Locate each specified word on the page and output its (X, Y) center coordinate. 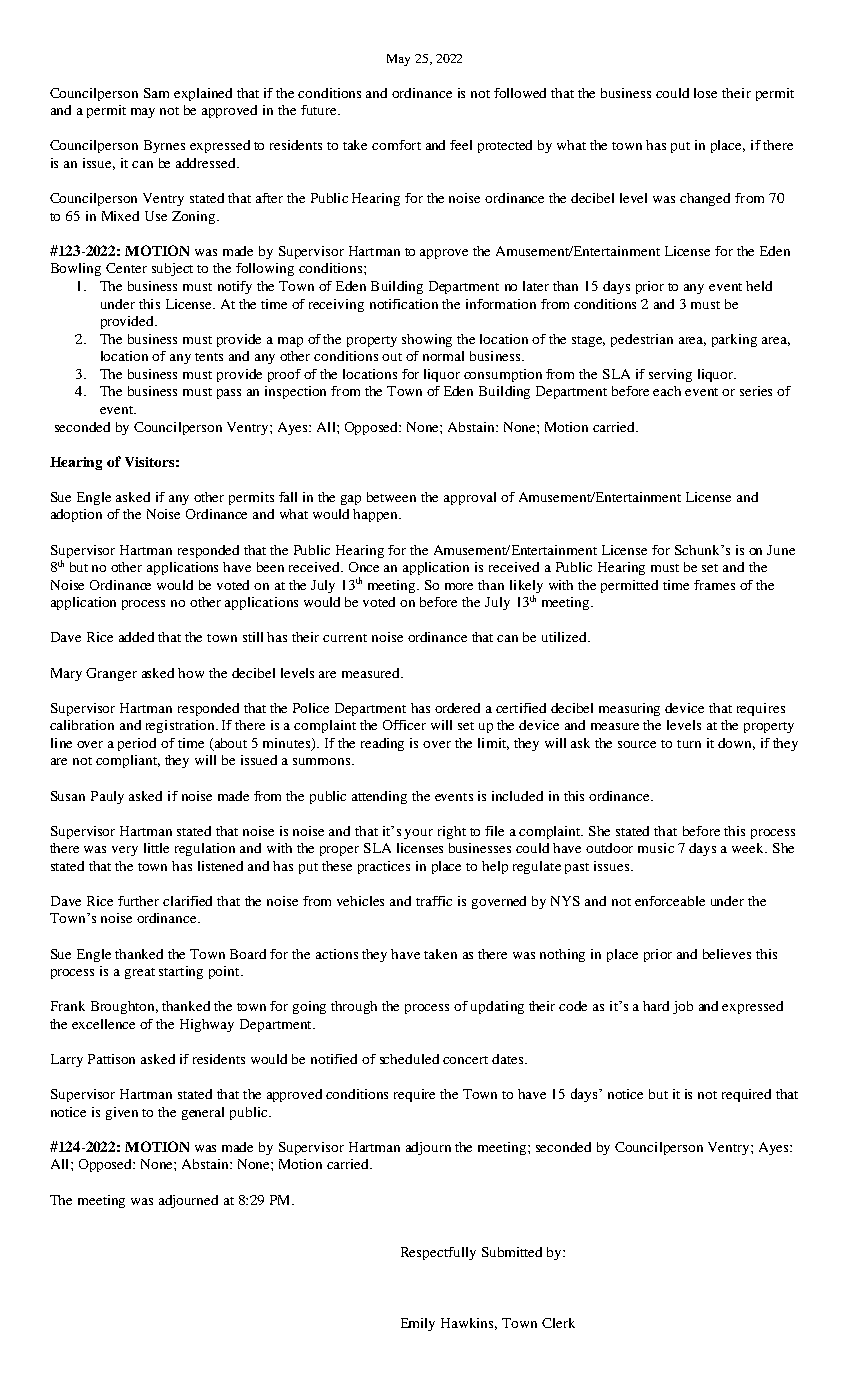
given (122, 1113)
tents (209, 357)
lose (705, 93)
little (156, 848)
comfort (396, 145)
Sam (156, 93)
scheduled (409, 1059)
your (418, 834)
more (459, 586)
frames (714, 585)
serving (670, 375)
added (136, 637)
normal (443, 356)
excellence (103, 1024)
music (656, 848)
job (683, 1007)
